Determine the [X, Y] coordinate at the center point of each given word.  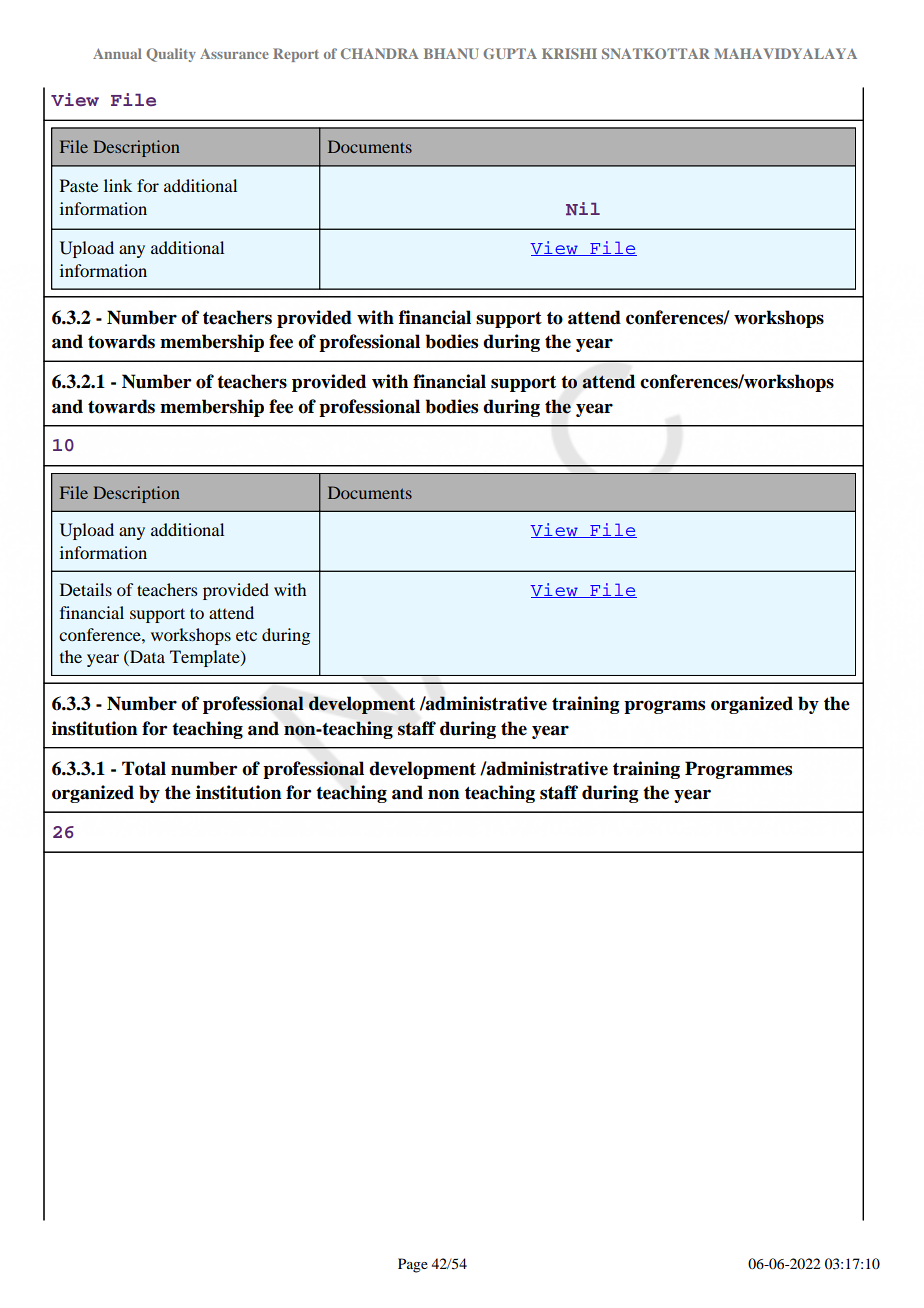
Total [144, 768]
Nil [583, 208]
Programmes [738, 770]
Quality [171, 55]
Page [413, 1265]
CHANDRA [380, 53]
